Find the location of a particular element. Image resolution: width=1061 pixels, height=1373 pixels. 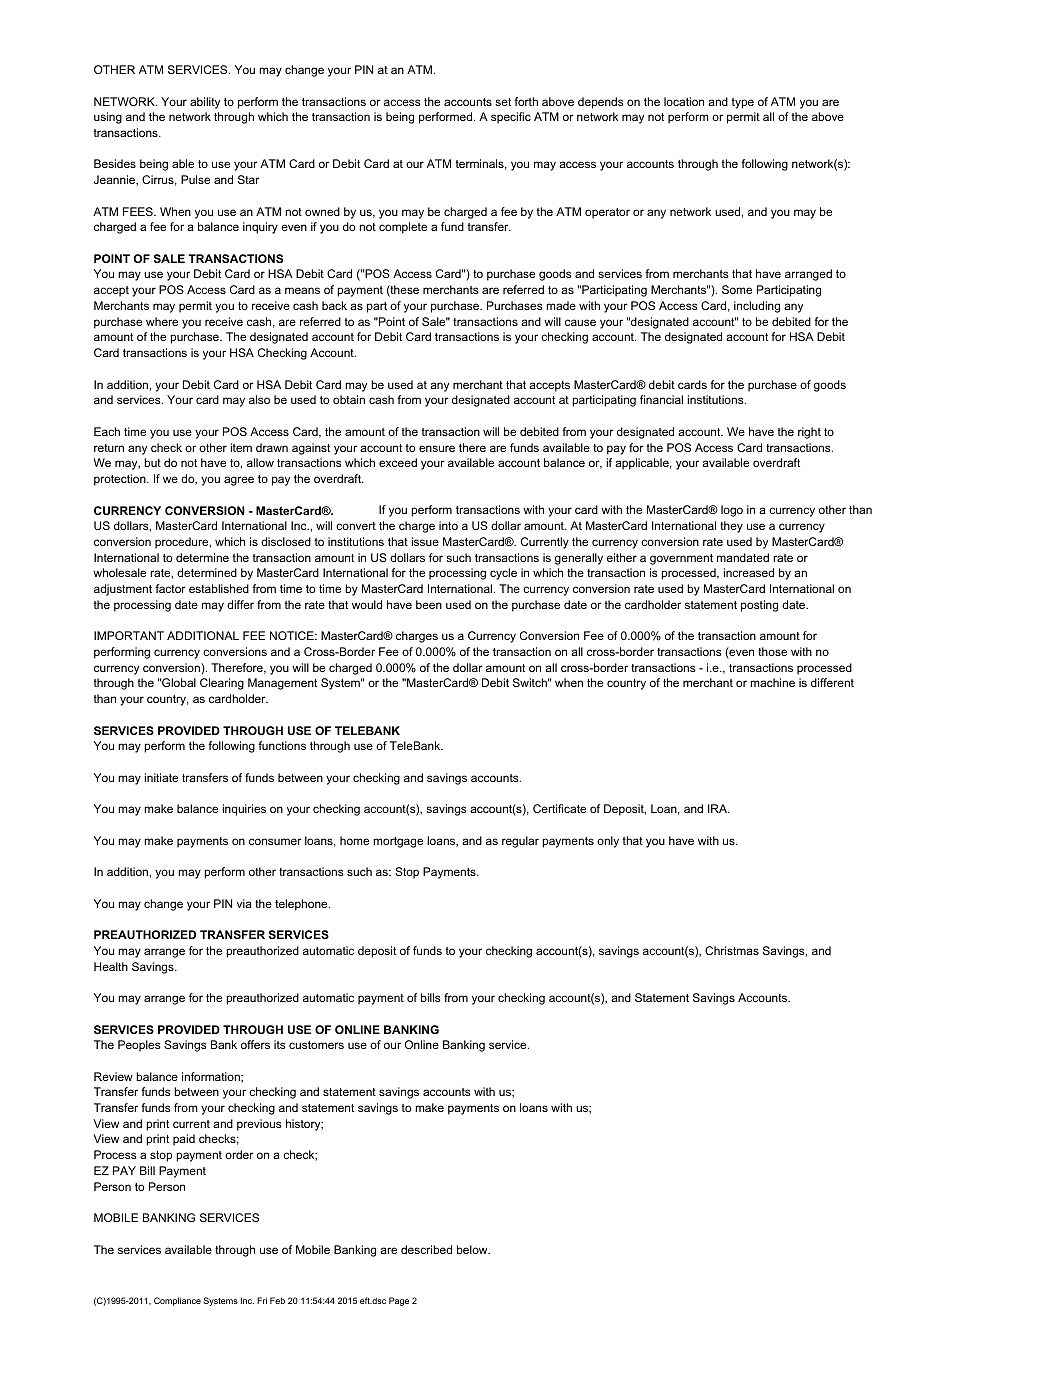

Christmas is located at coordinates (732, 950).
